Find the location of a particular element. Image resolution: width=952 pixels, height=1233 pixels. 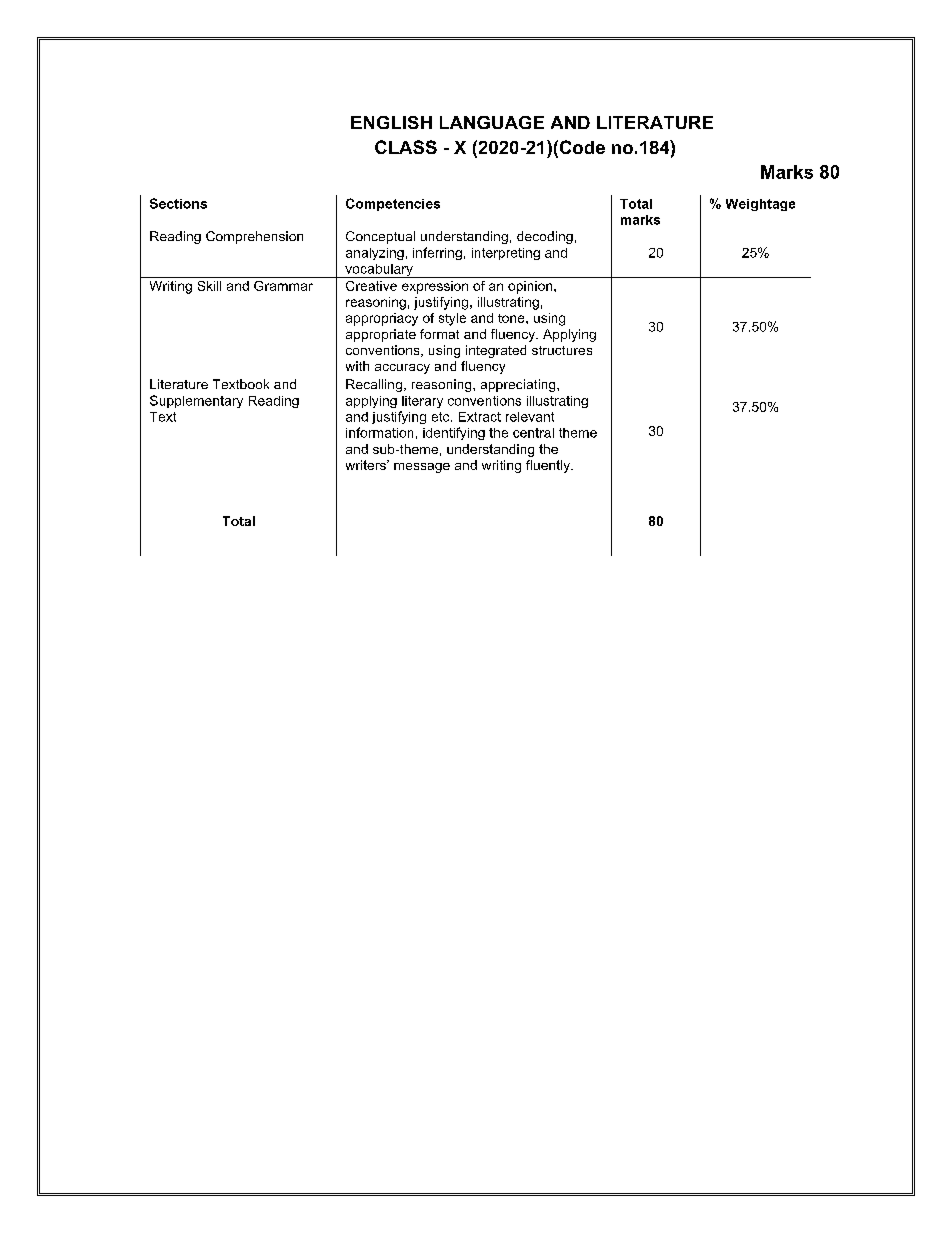

writers is located at coordinates (367, 465).
